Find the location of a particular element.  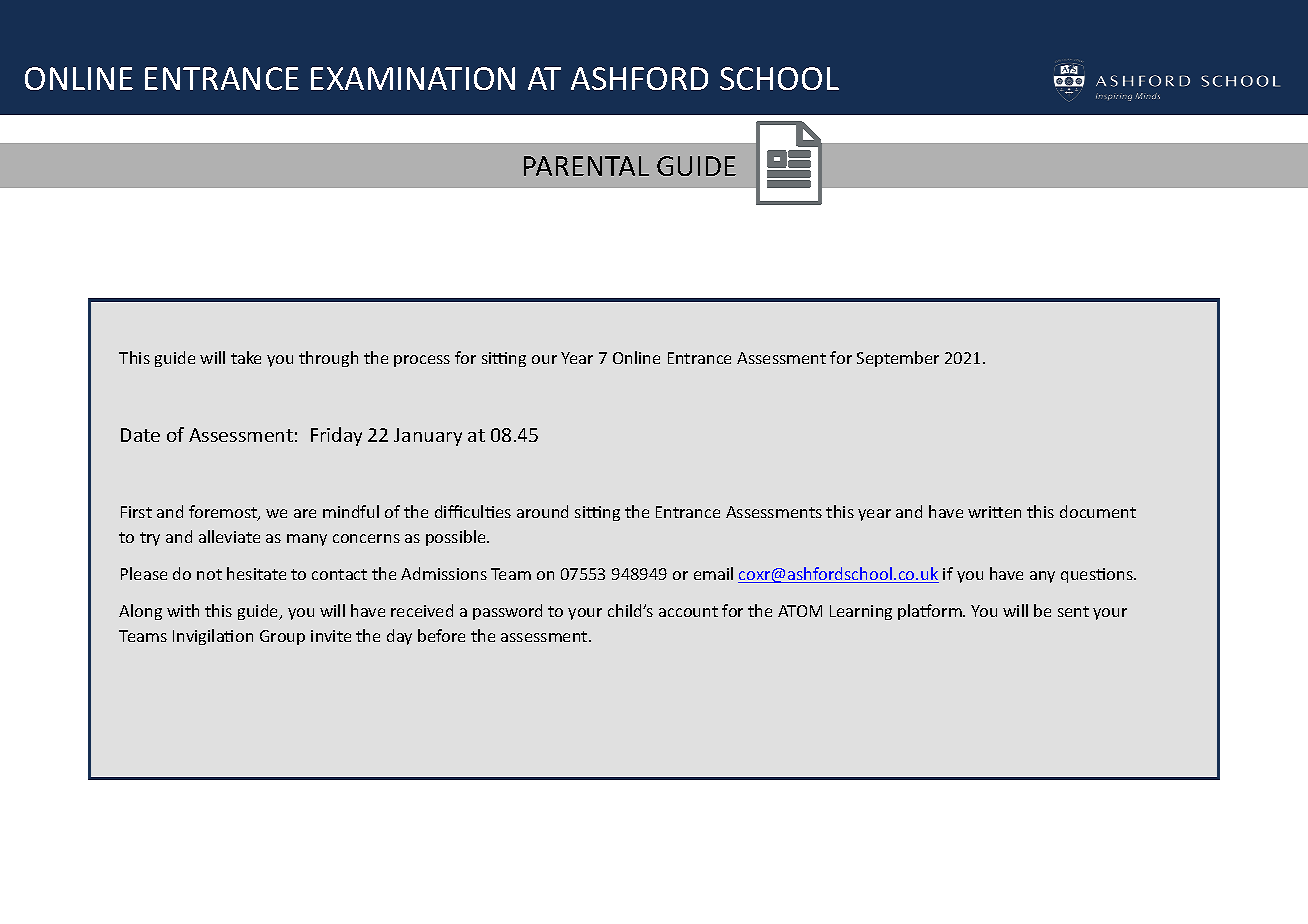

take is located at coordinates (246, 357).
